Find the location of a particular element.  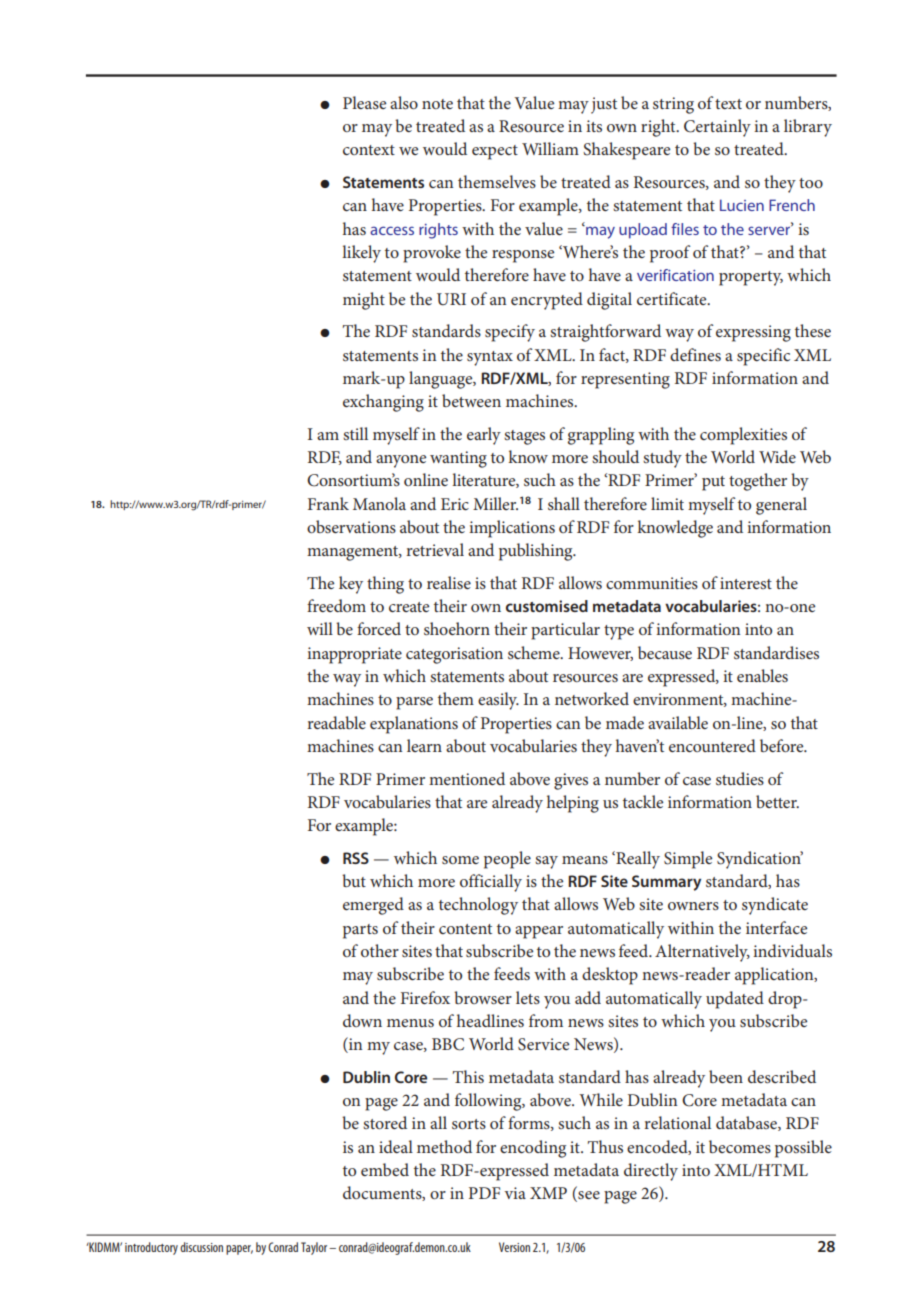

updated is located at coordinates (735, 1000).
